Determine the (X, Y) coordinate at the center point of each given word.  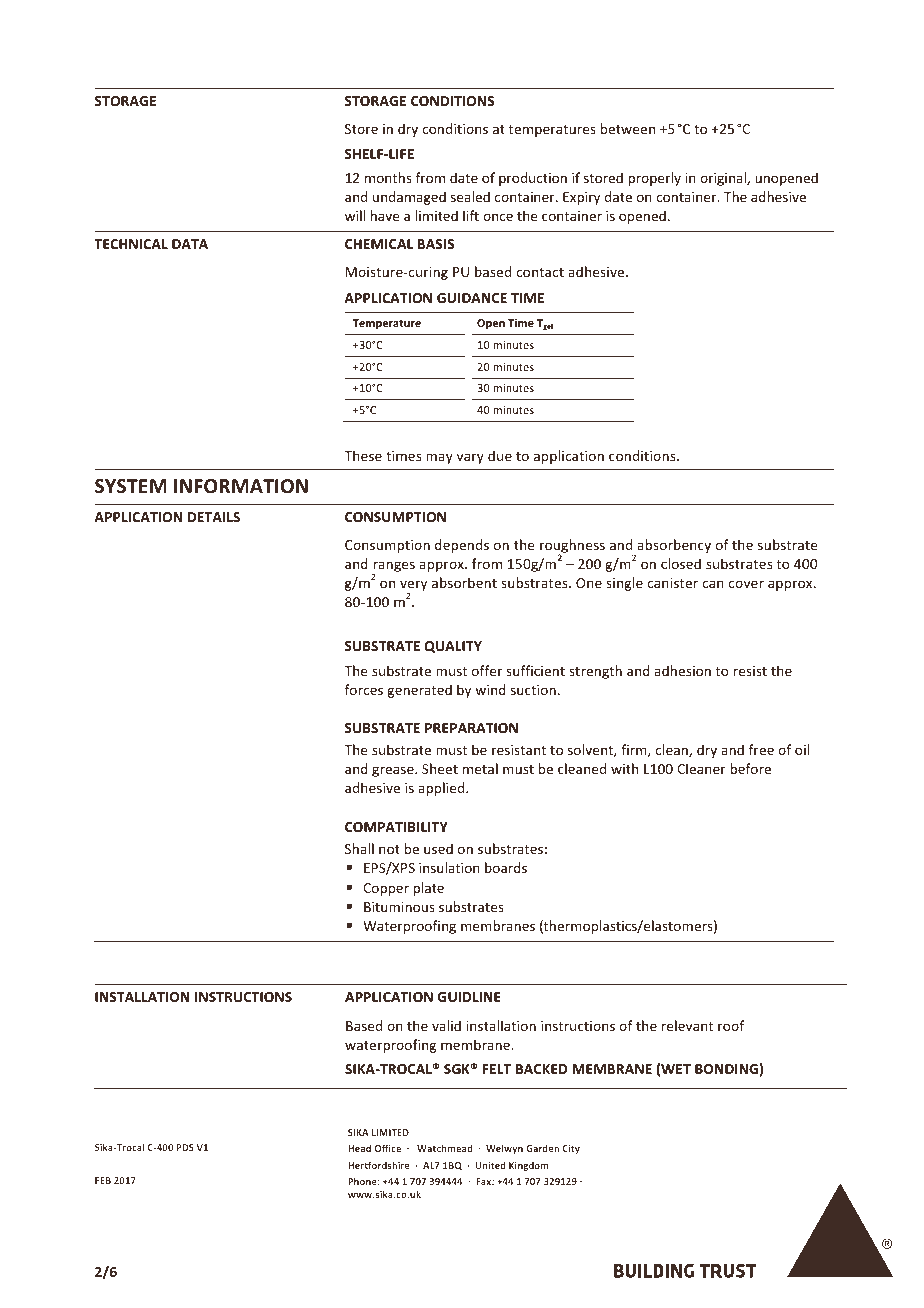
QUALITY (453, 647)
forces (364, 689)
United (491, 1165)
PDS (185, 1147)
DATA (190, 244)
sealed (470, 196)
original (724, 179)
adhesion (682, 670)
